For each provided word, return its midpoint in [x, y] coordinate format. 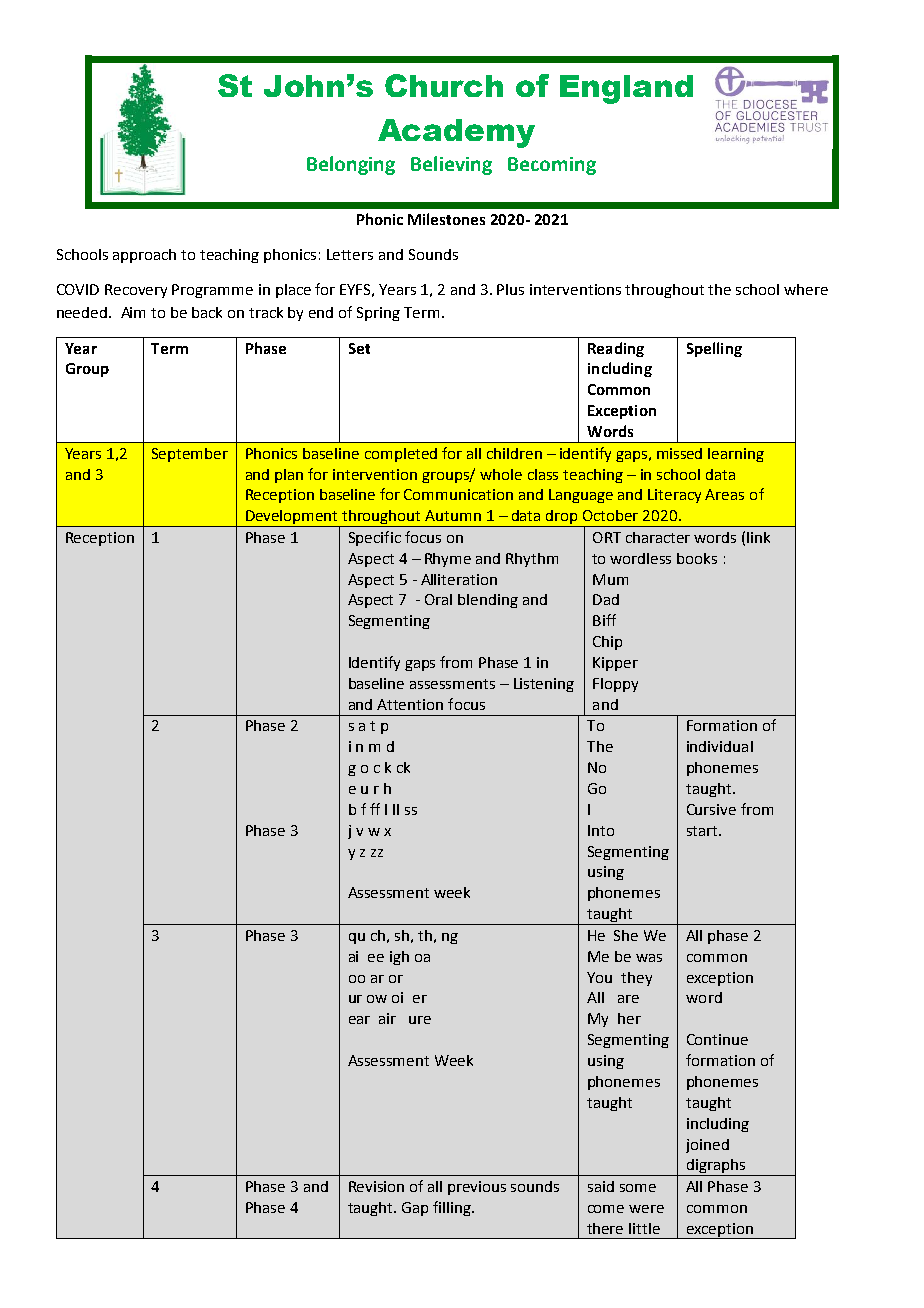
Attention [410, 704]
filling [453, 1208]
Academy [456, 133]
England [626, 89]
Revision [376, 1186]
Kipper [615, 664]
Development [292, 518]
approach [144, 256]
